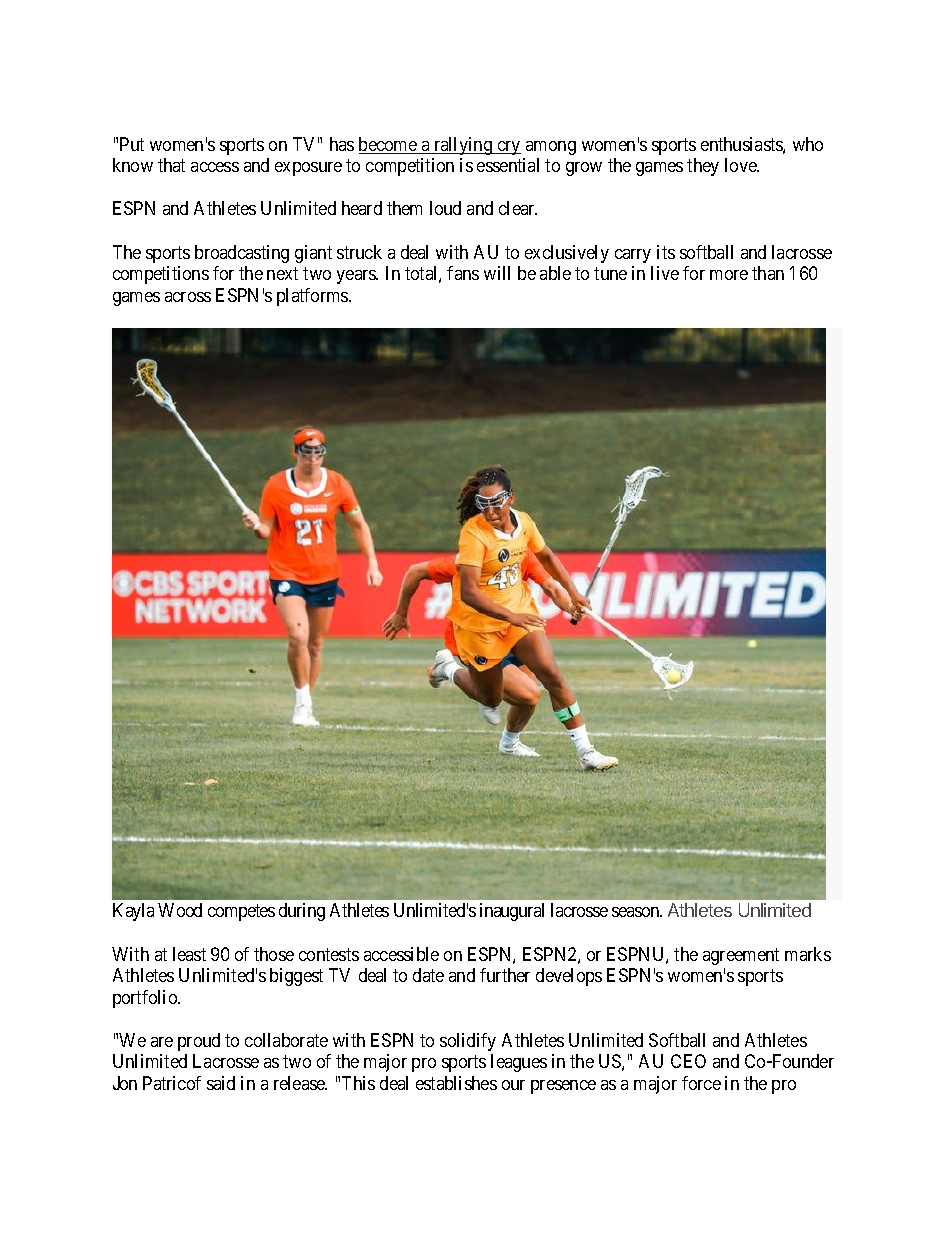 This page has width=952, height=1233. Describe the element at coordinates (512, 912) in the page. I see `inaugural` at that location.
